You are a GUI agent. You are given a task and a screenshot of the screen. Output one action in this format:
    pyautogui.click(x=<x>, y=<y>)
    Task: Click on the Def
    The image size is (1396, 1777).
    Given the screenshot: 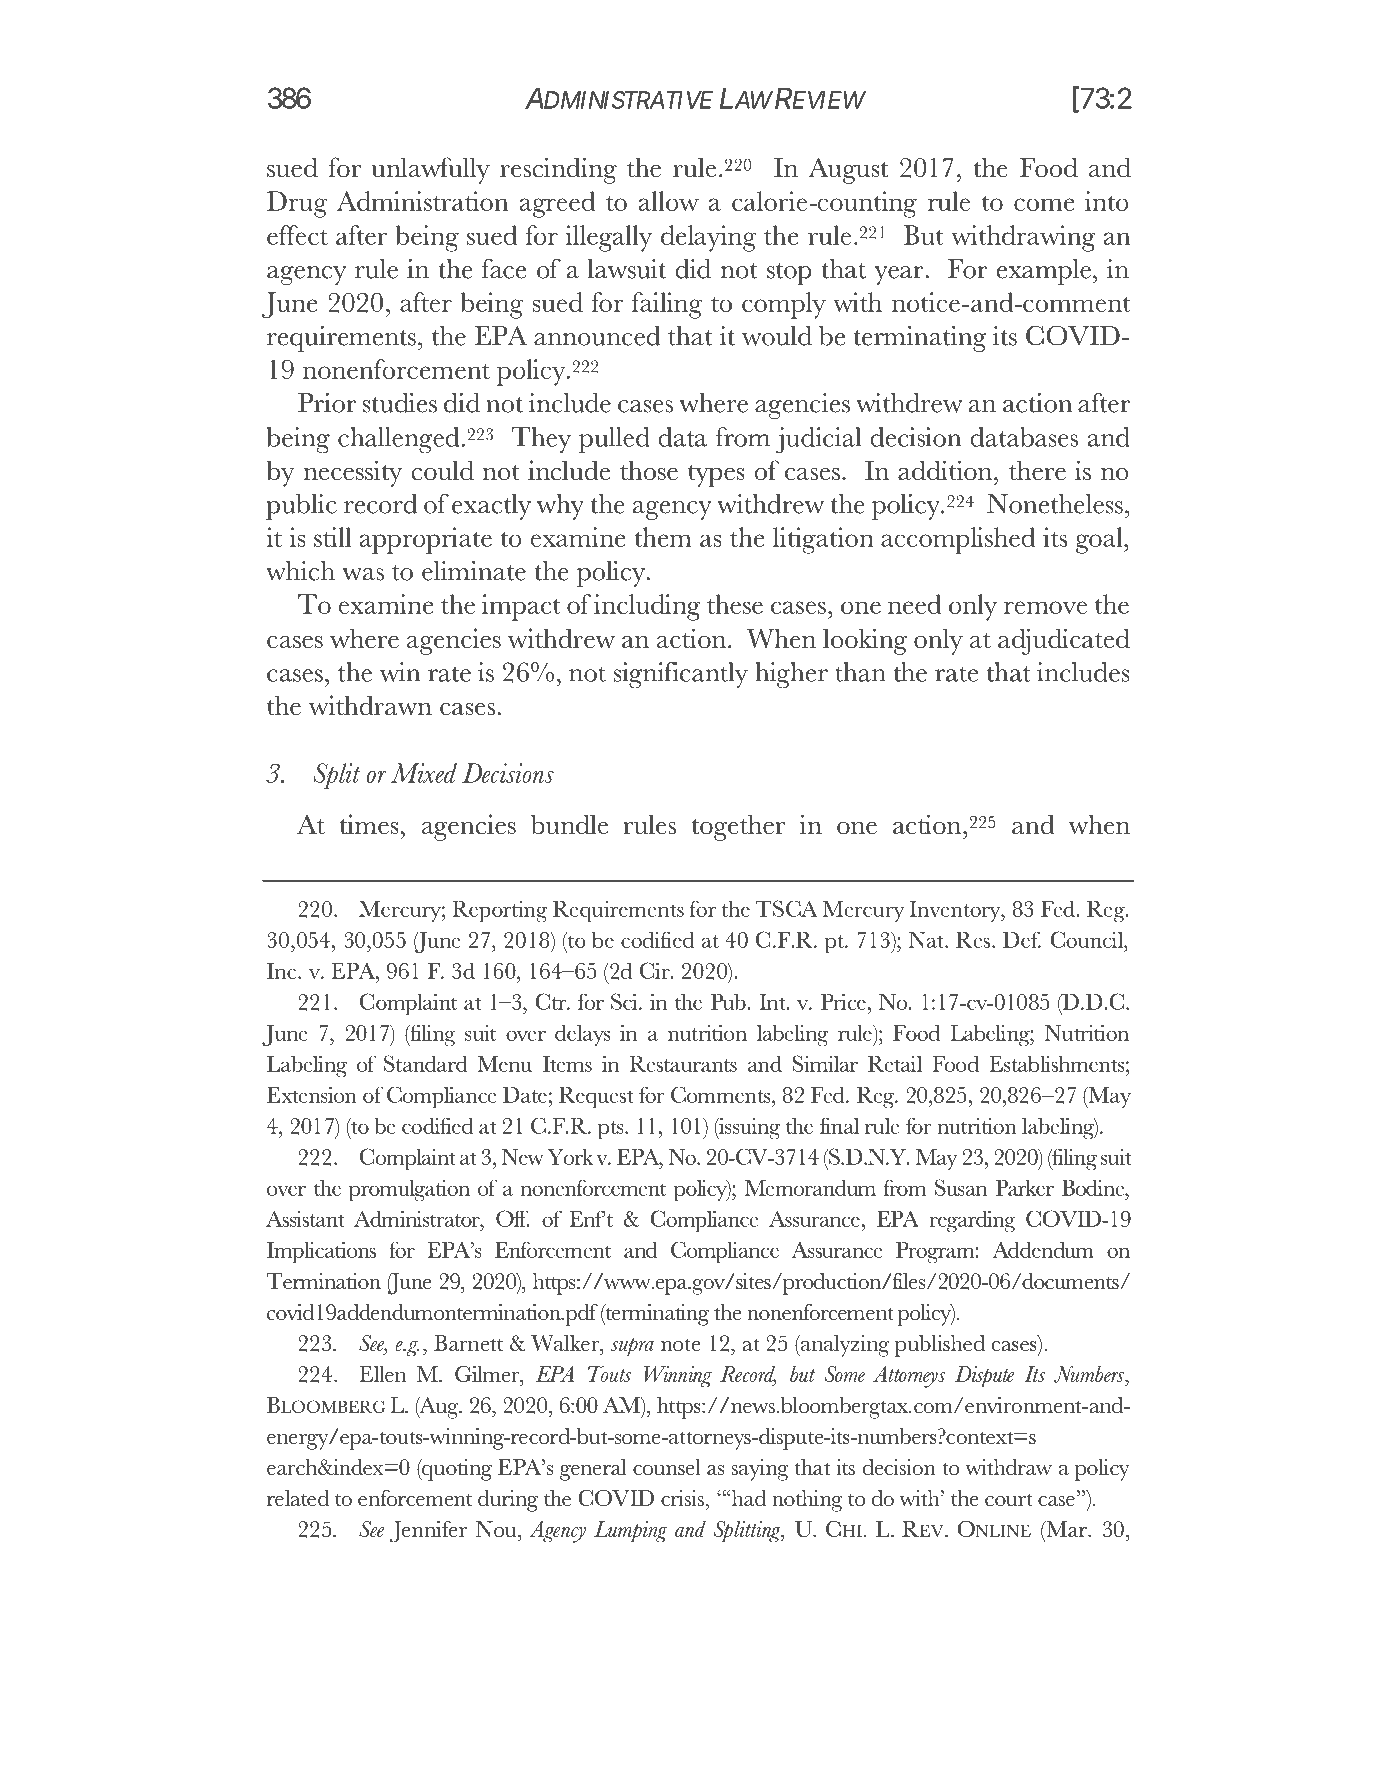 What is the action you would take?
    pyautogui.click(x=1022, y=939)
